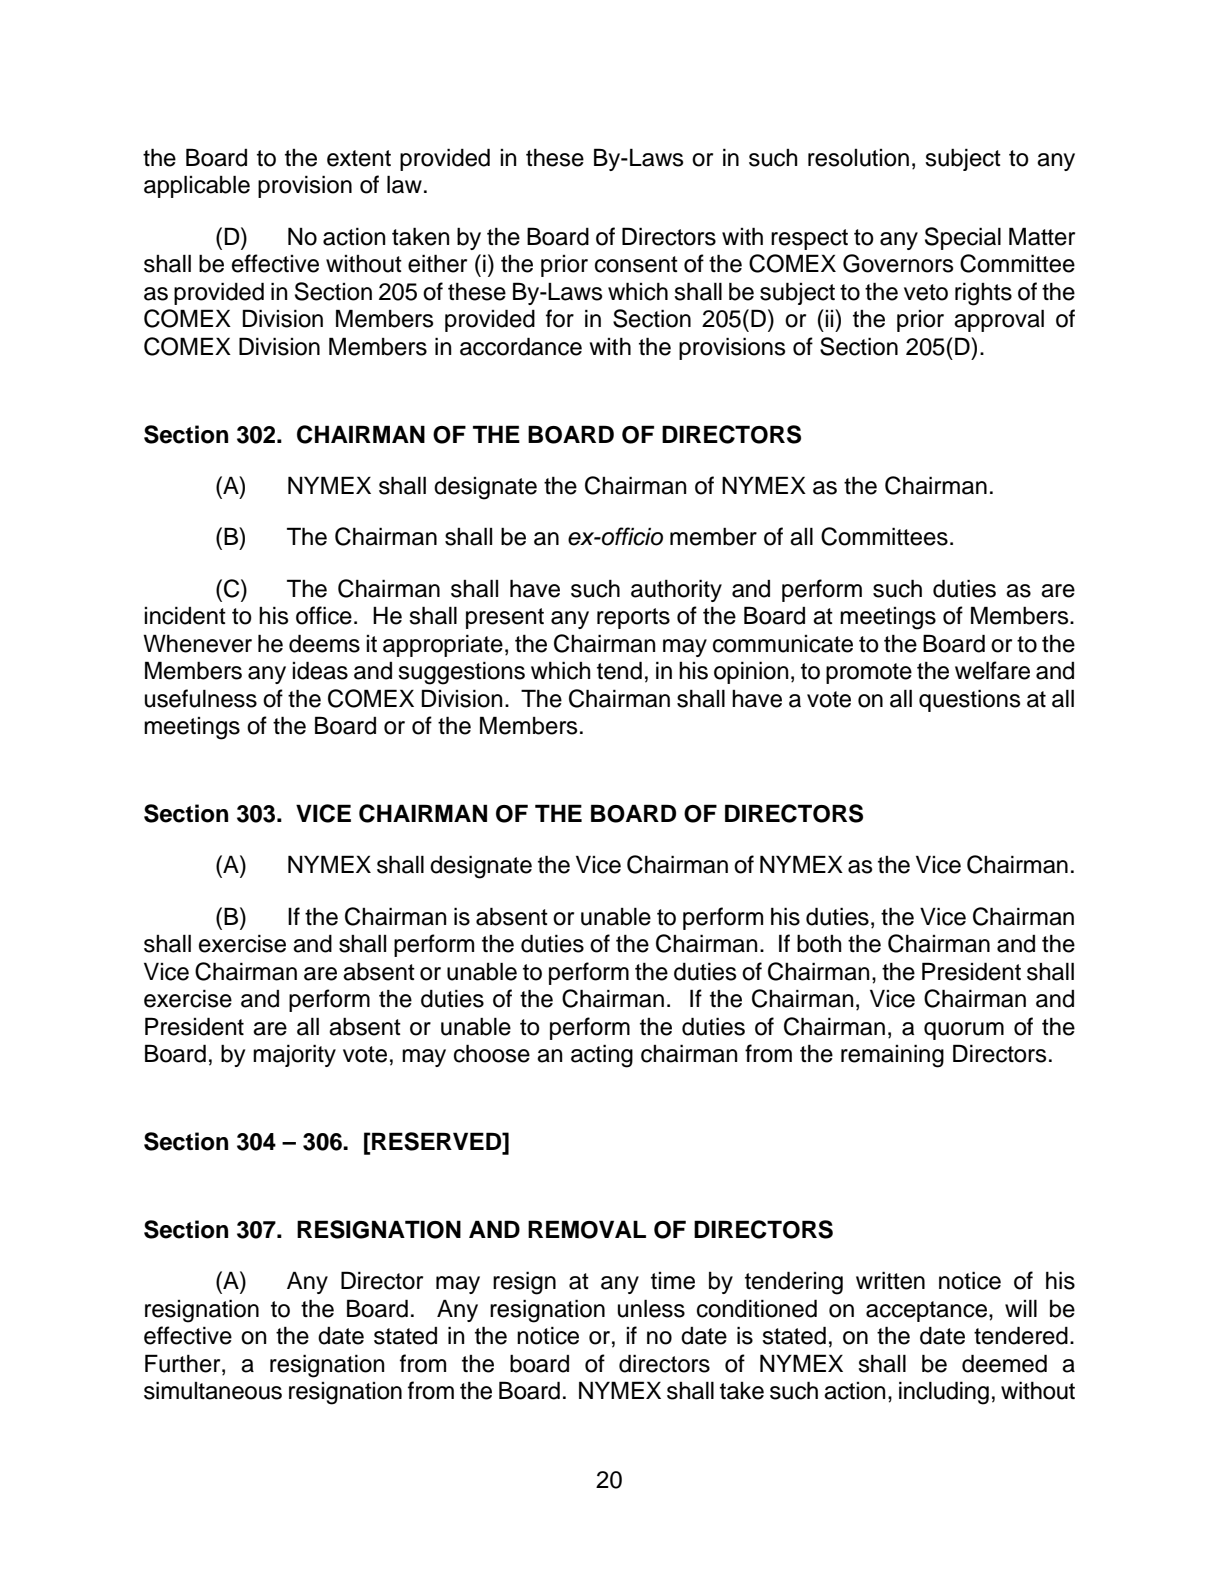 The width and height of the document is (1219, 1578). I want to click on including, so click(944, 1393).
